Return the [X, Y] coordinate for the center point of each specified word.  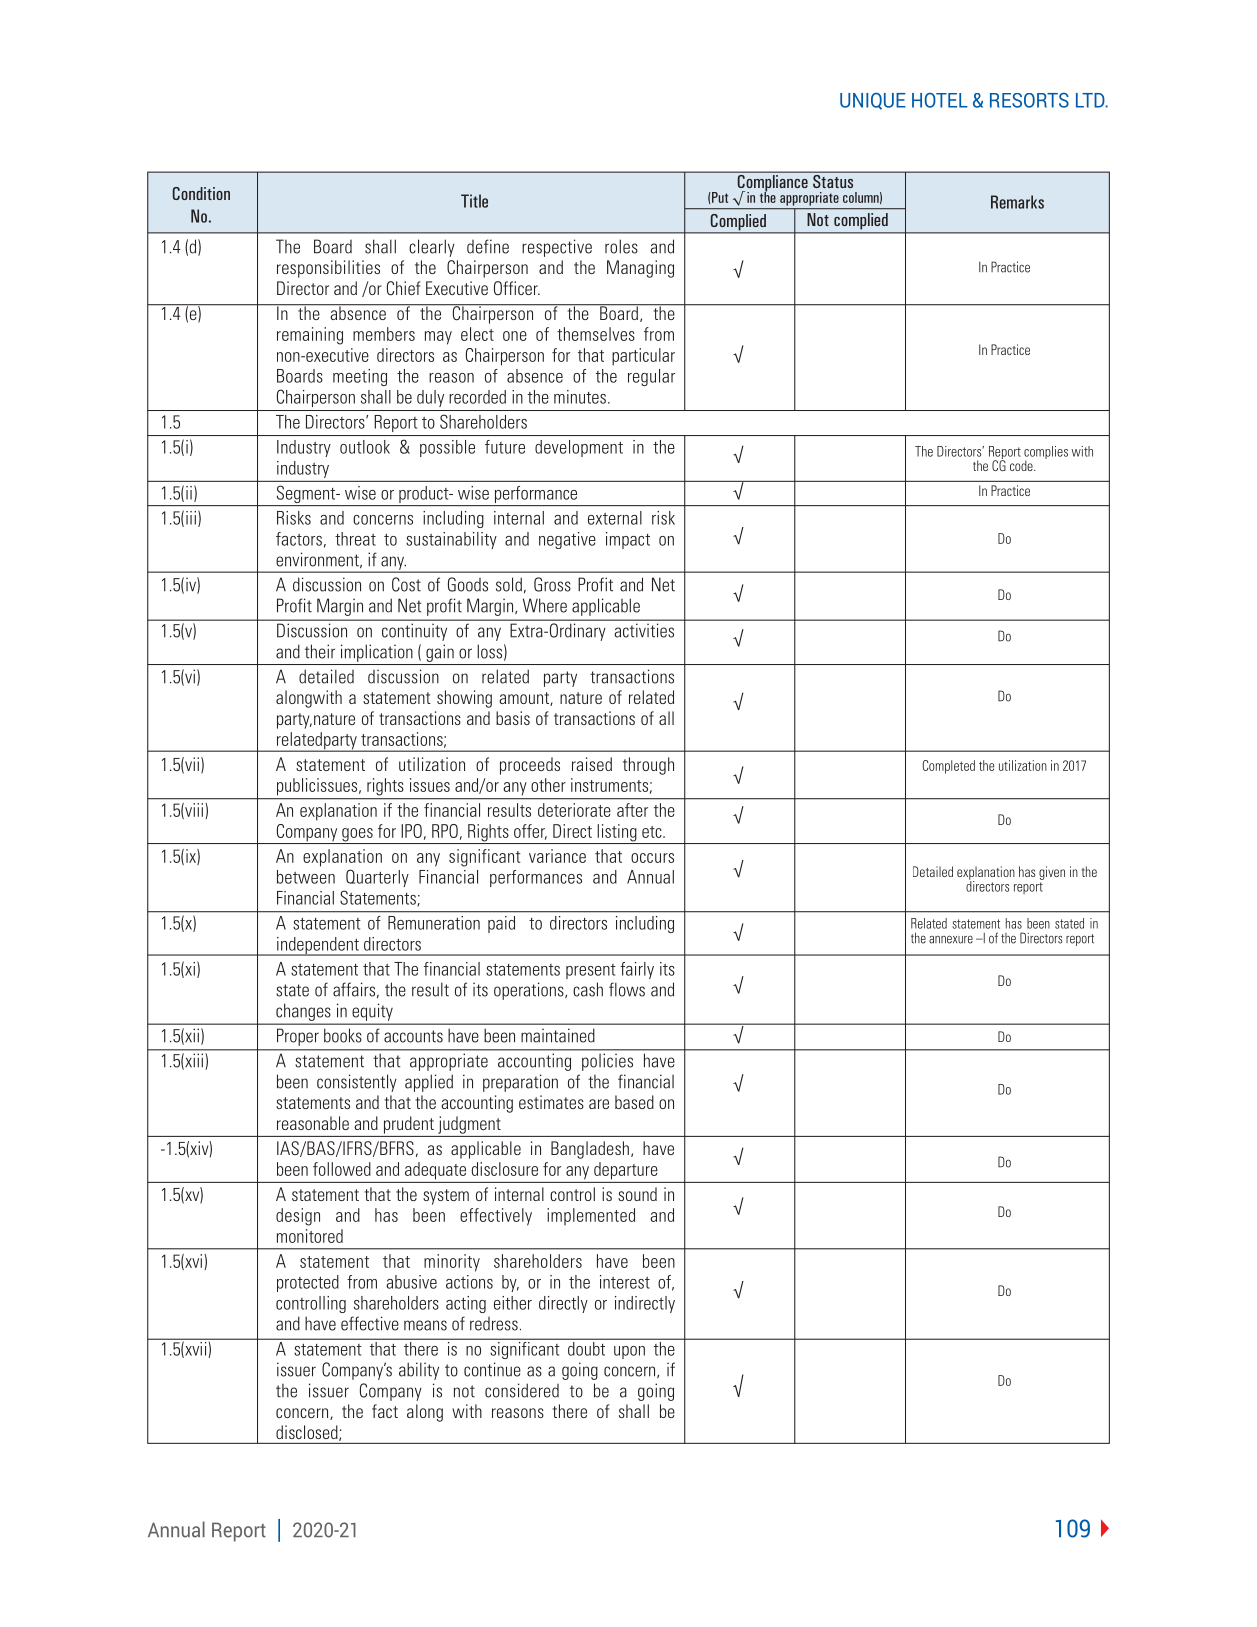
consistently [357, 1083]
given [1052, 873]
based [634, 1102]
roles [621, 246]
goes [357, 836]
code [1022, 465]
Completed [949, 767]
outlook [365, 447]
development [579, 448]
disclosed [308, 1433]
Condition [201, 193]
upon [629, 1352]
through [648, 766]
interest [625, 1282]
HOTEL [940, 100]
